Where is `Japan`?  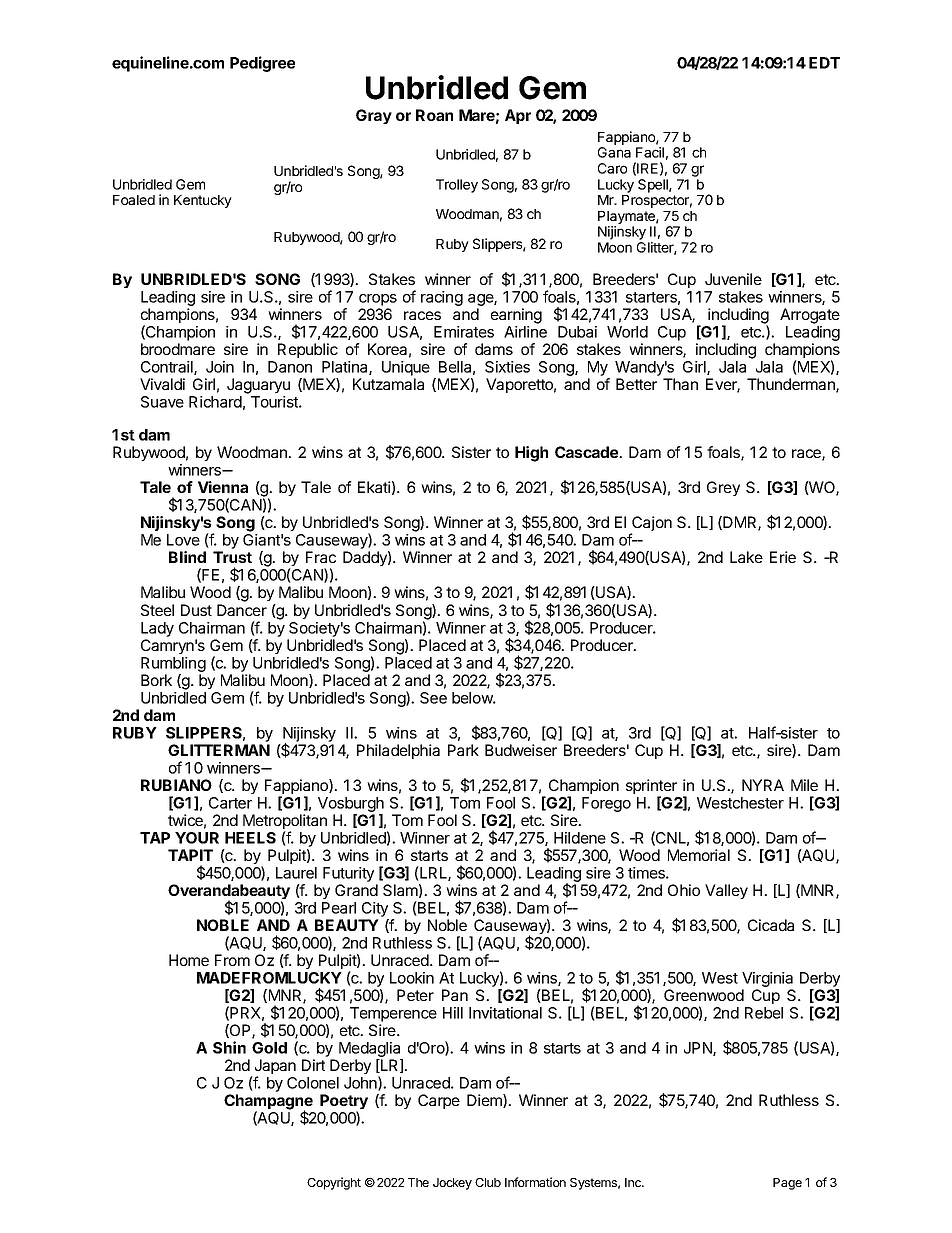
Japan is located at coordinates (274, 1068).
